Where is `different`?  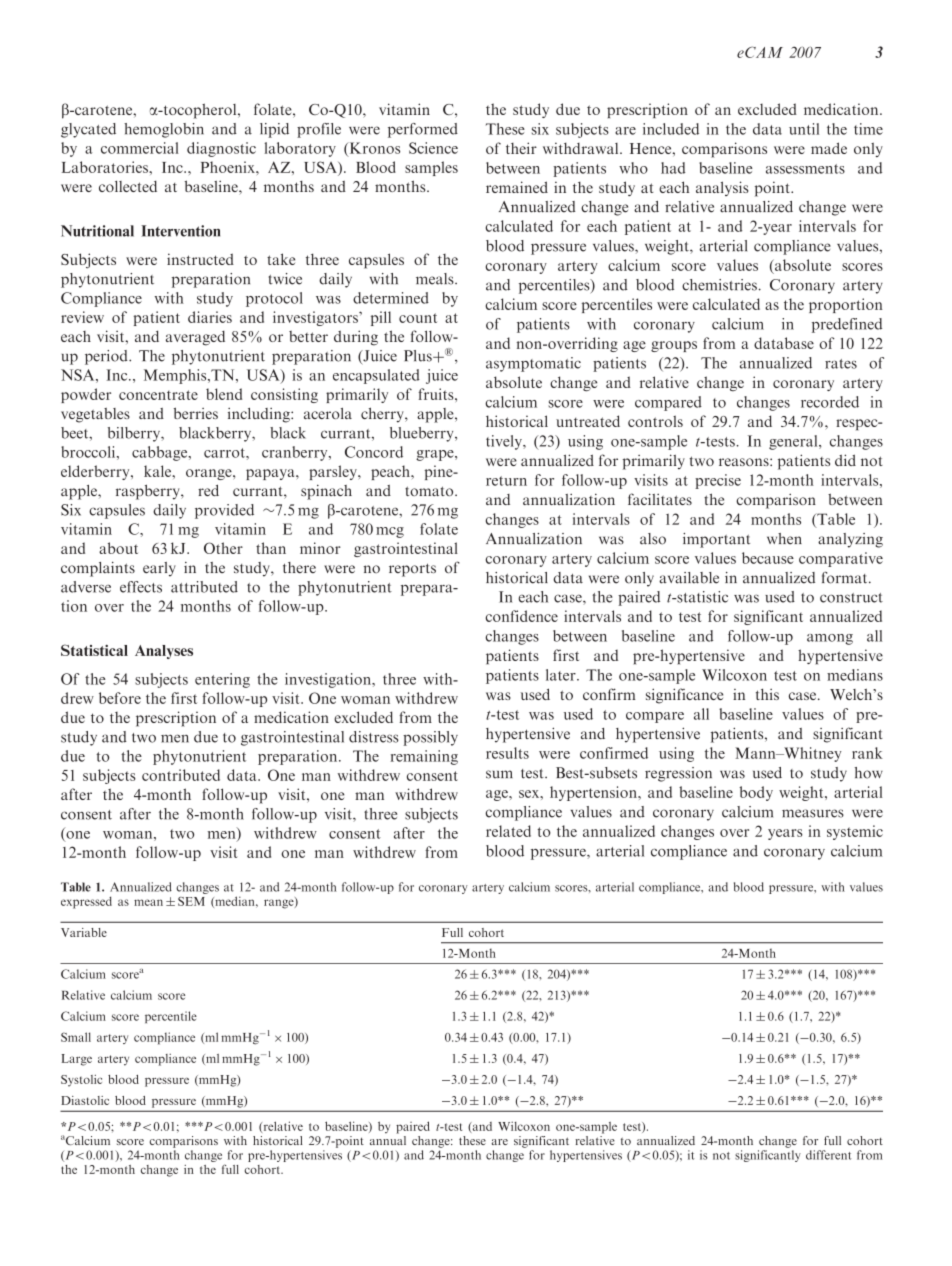 different is located at coordinates (829, 1155).
